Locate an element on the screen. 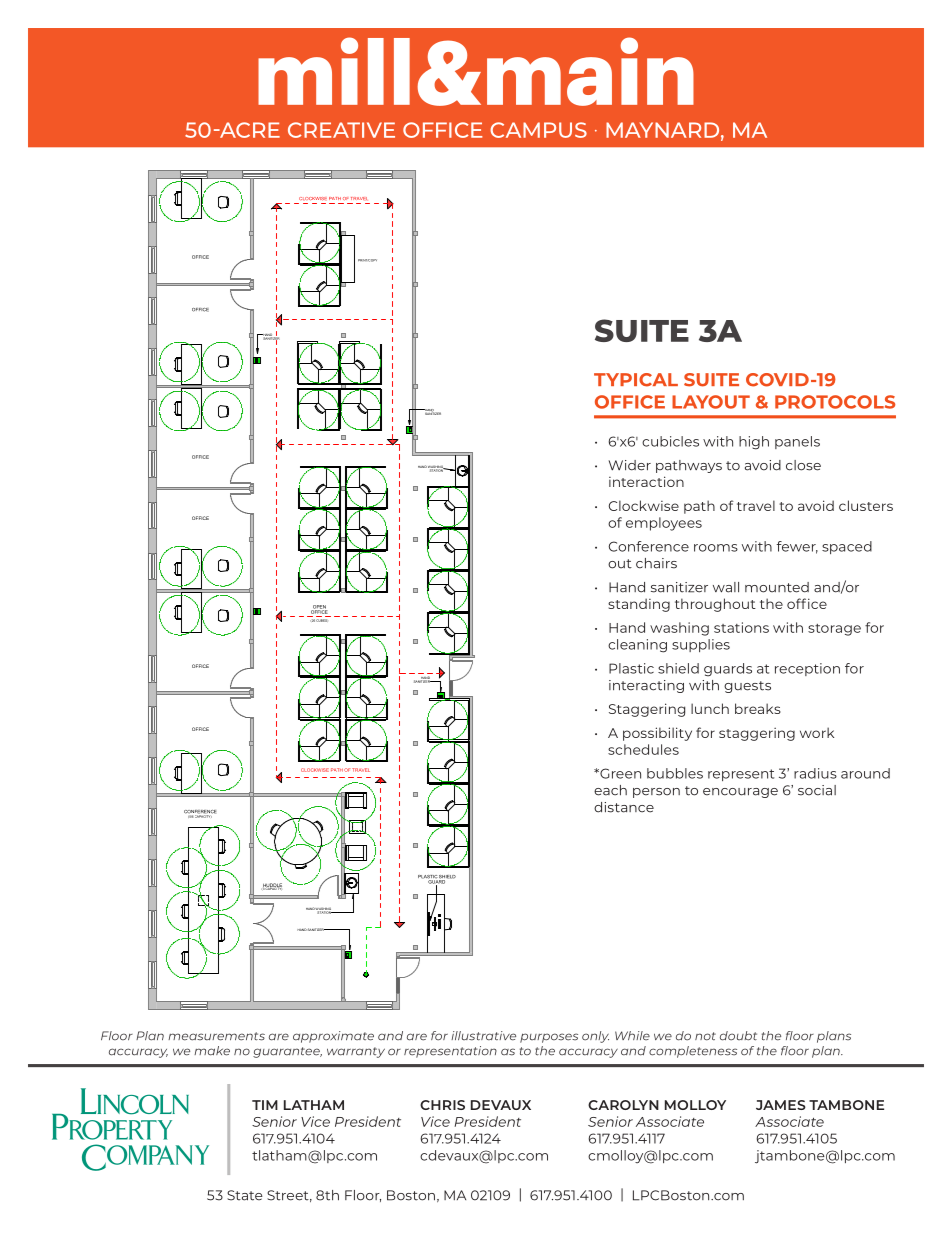 Image resolution: width=952 pixels, height=1233 pixels. CREATIVE is located at coordinates (341, 130).
